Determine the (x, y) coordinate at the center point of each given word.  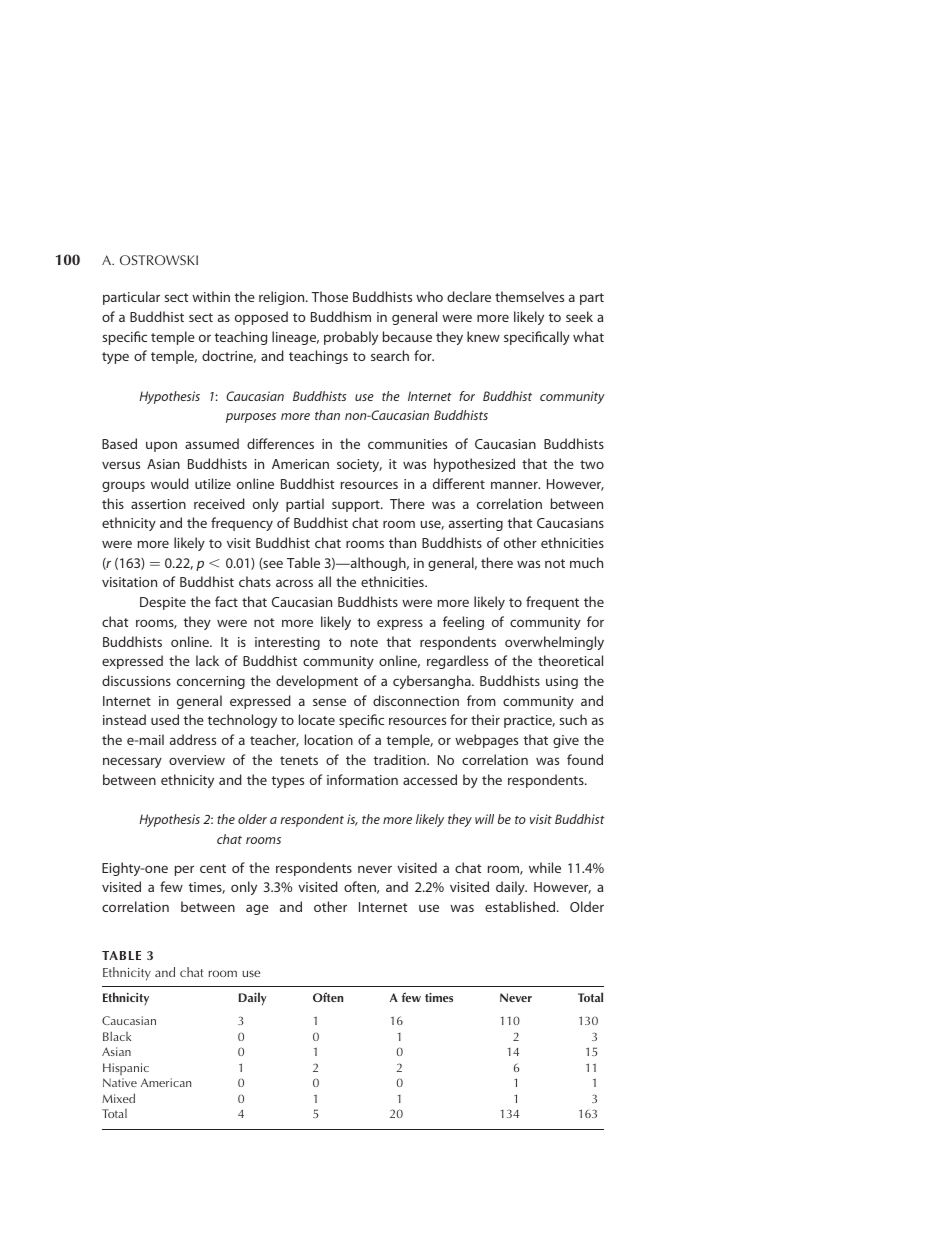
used (165, 719)
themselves (529, 296)
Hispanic (126, 1069)
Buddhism (341, 316)
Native (120, 1082)
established (521, 906)
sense (329, 702)
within (211, 296)
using (562, 682)
